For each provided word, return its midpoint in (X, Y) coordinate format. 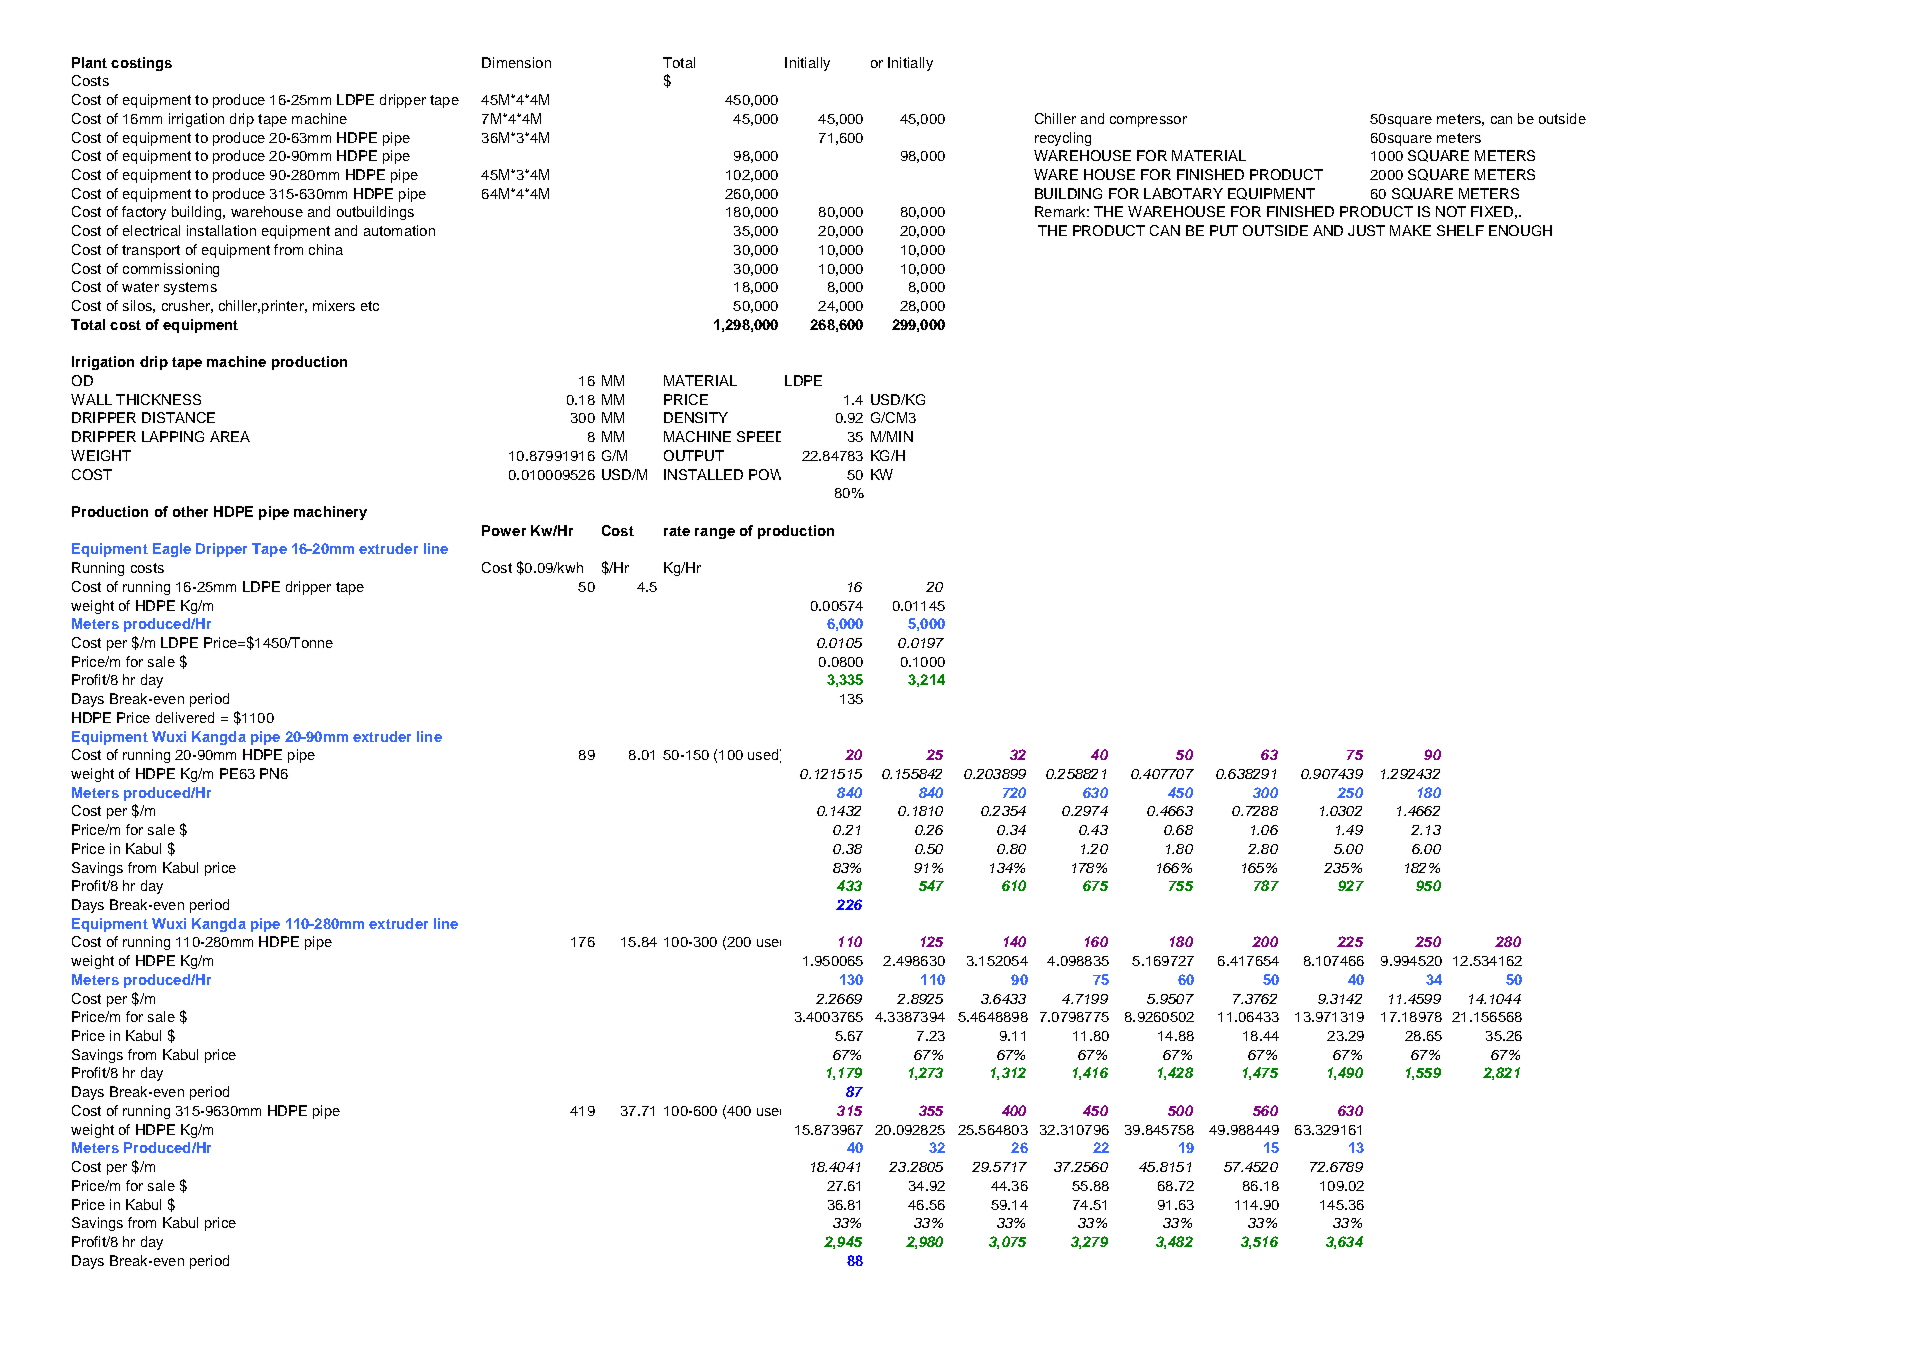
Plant (89, 62)
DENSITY (696, 417)
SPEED (759, 436)
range (715, 533)
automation (399, 230)
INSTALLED (703, 474)
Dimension (516, 62)
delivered (185, 717)
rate (677, 531)
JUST (1366, 230)
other (190, 511)
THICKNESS (158, 399)
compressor (1148, 121)
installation (221, 230)
